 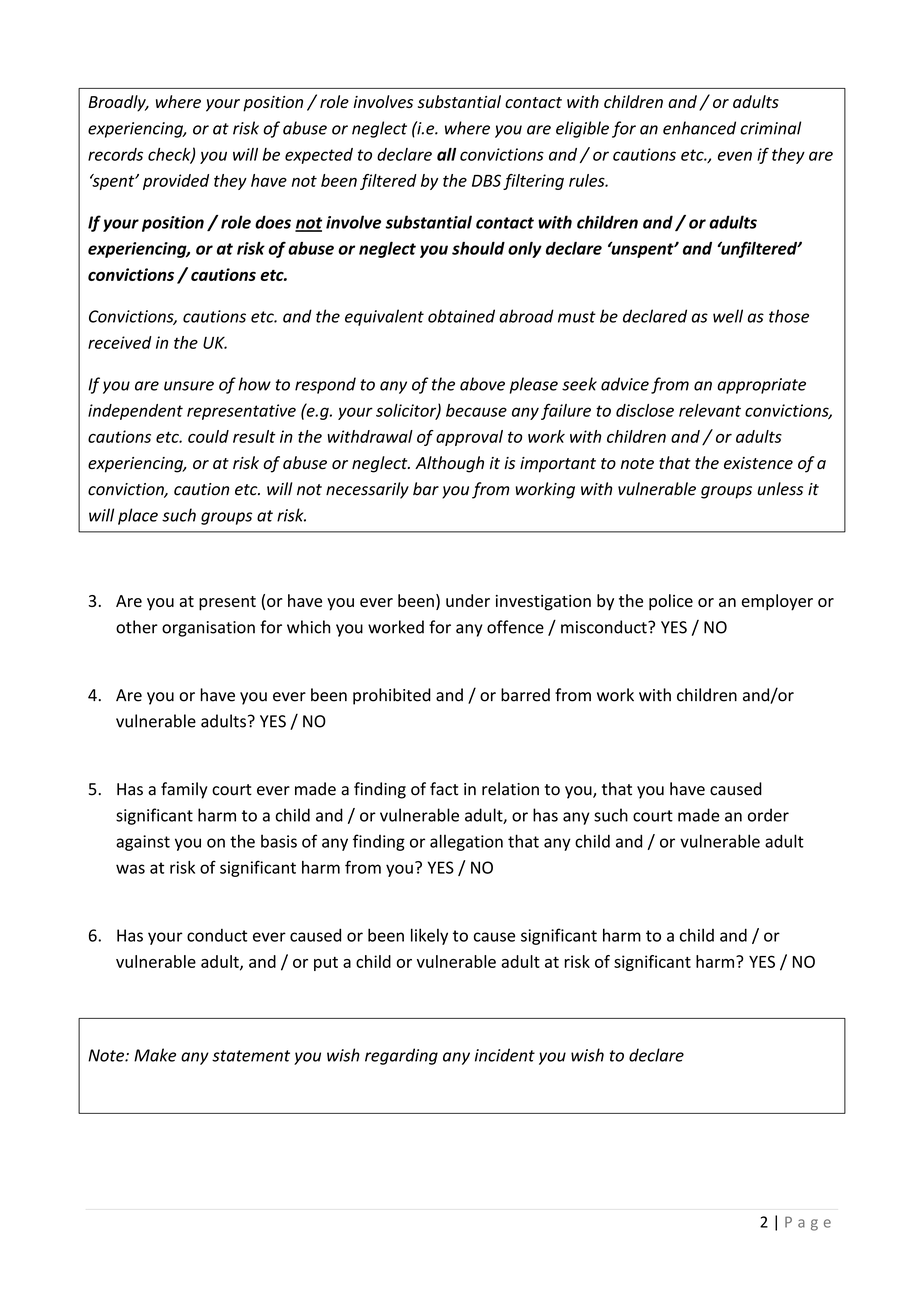 What do you see at coordinates (208, 436) in the screenshot?
I see `could` at bounding box center [208, 436].
